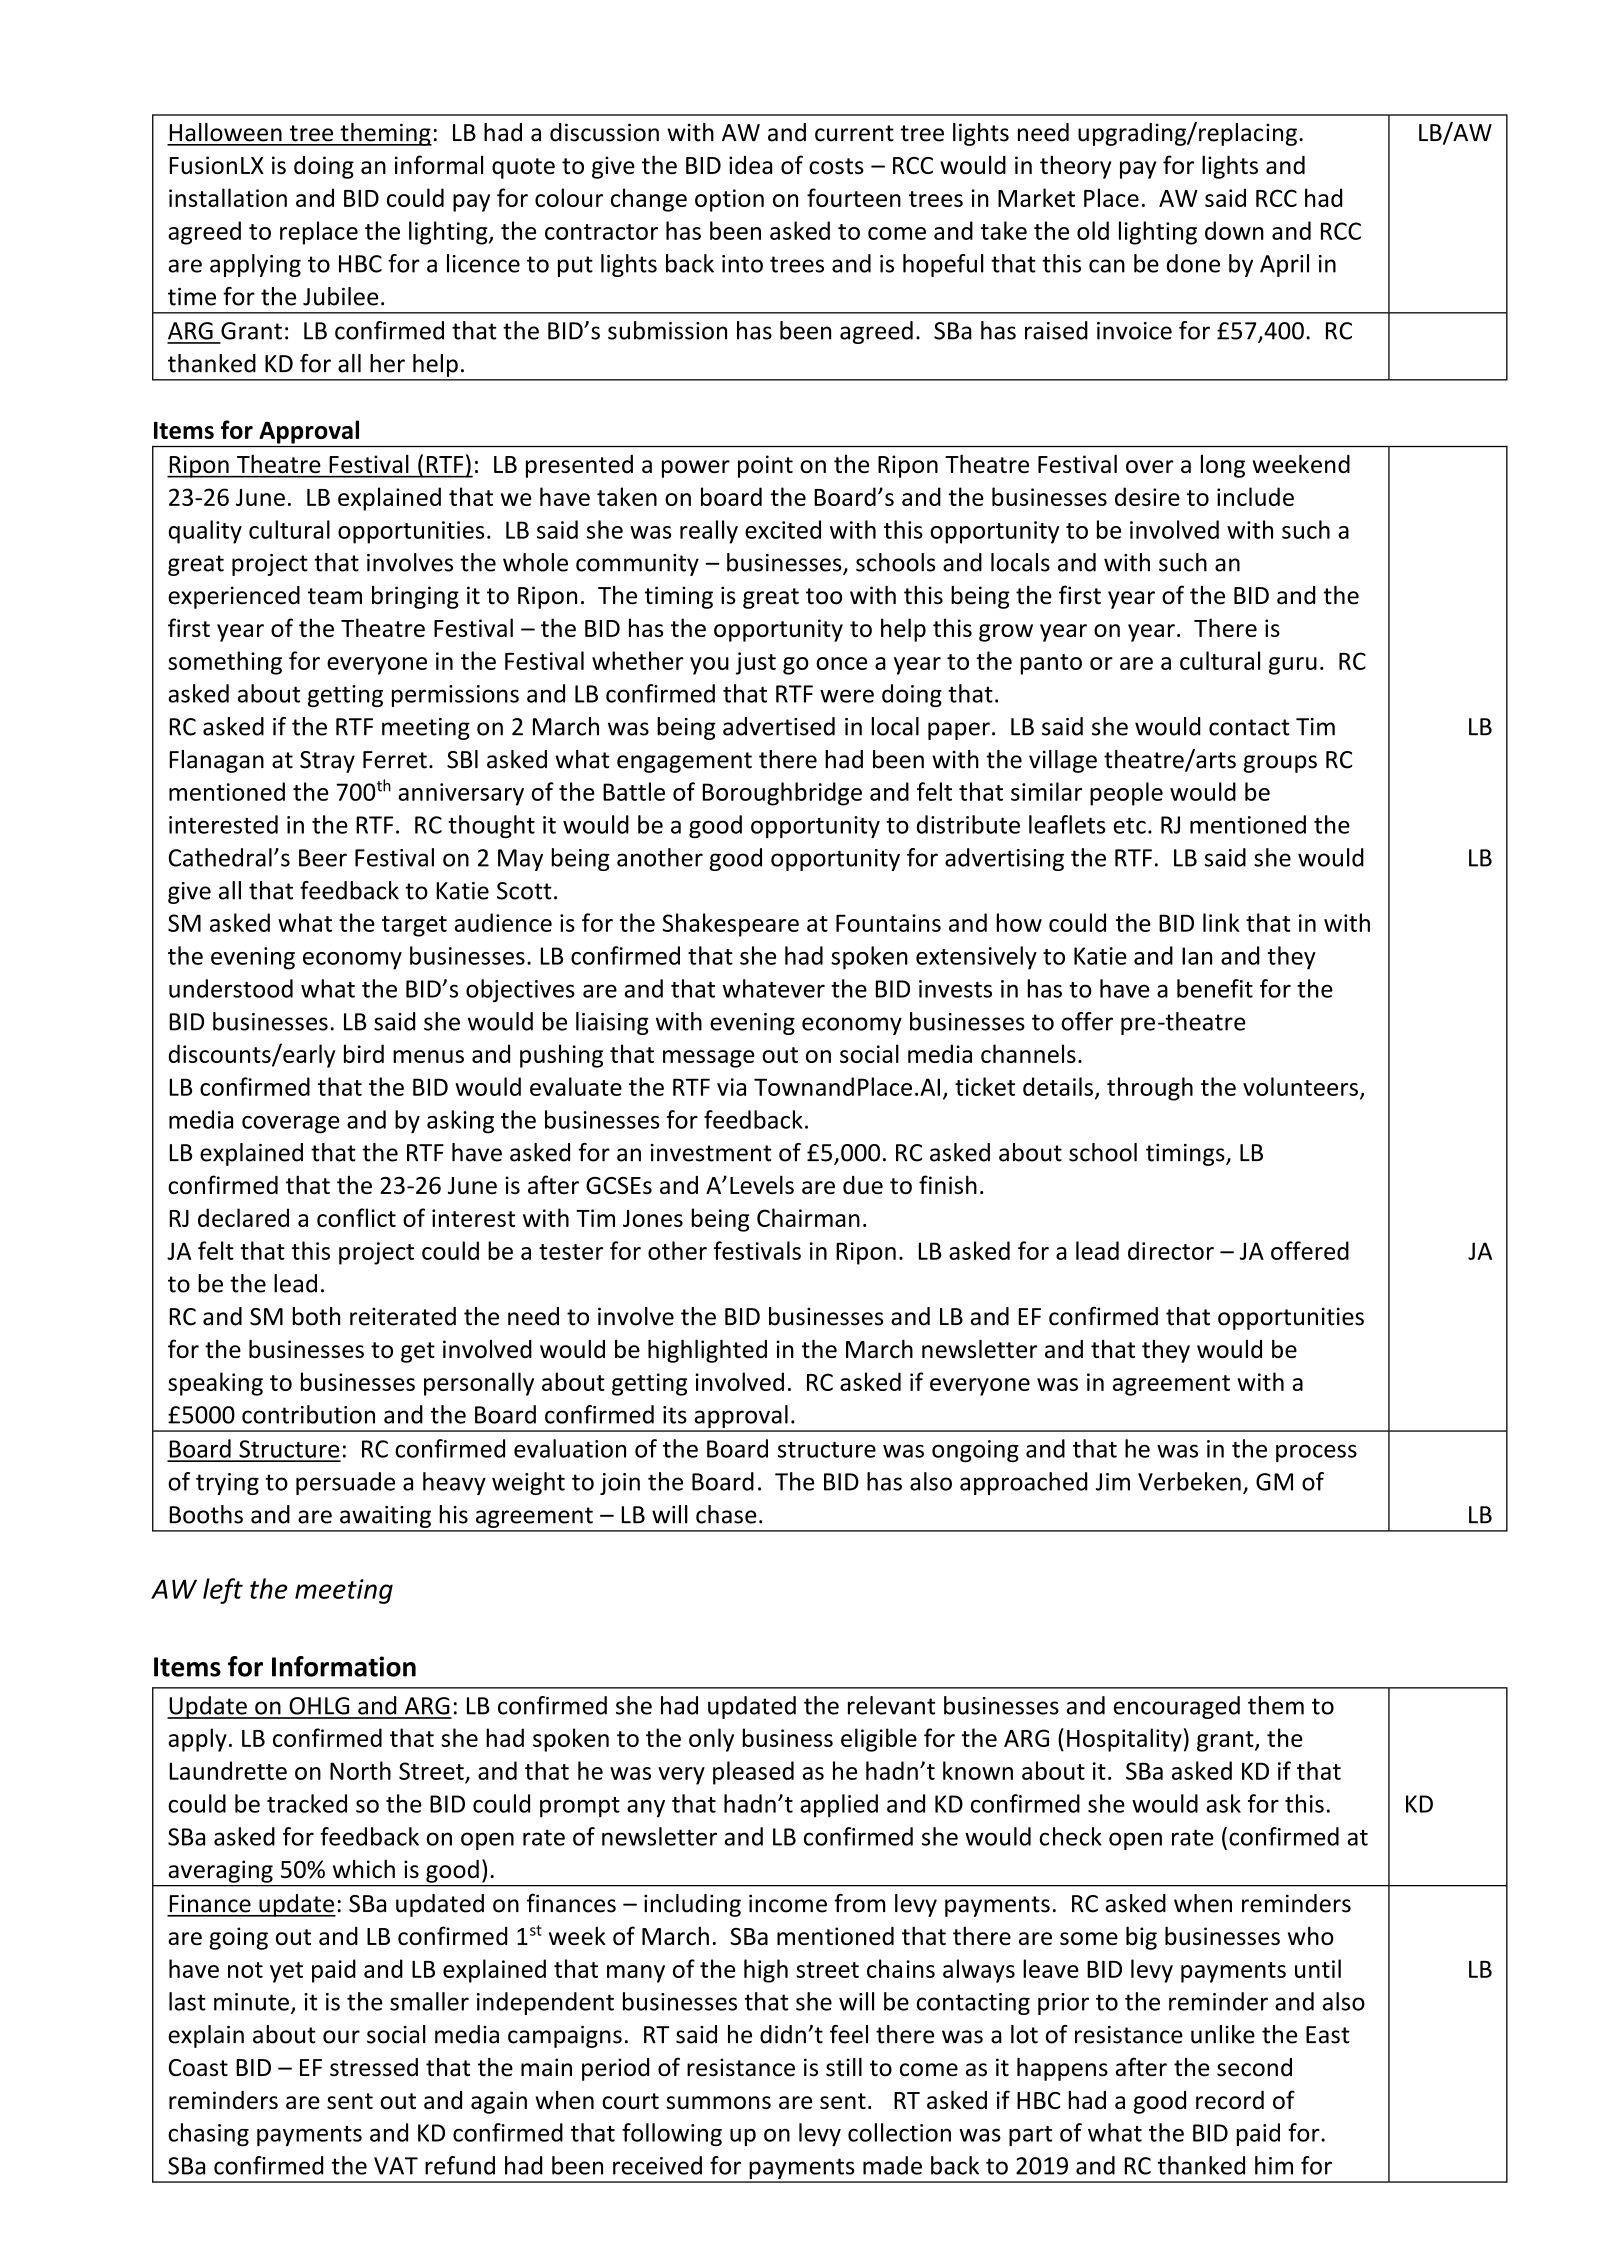 The height and width of the page is (2260, 1598). I want to click on summons, so click(718, 2102).
